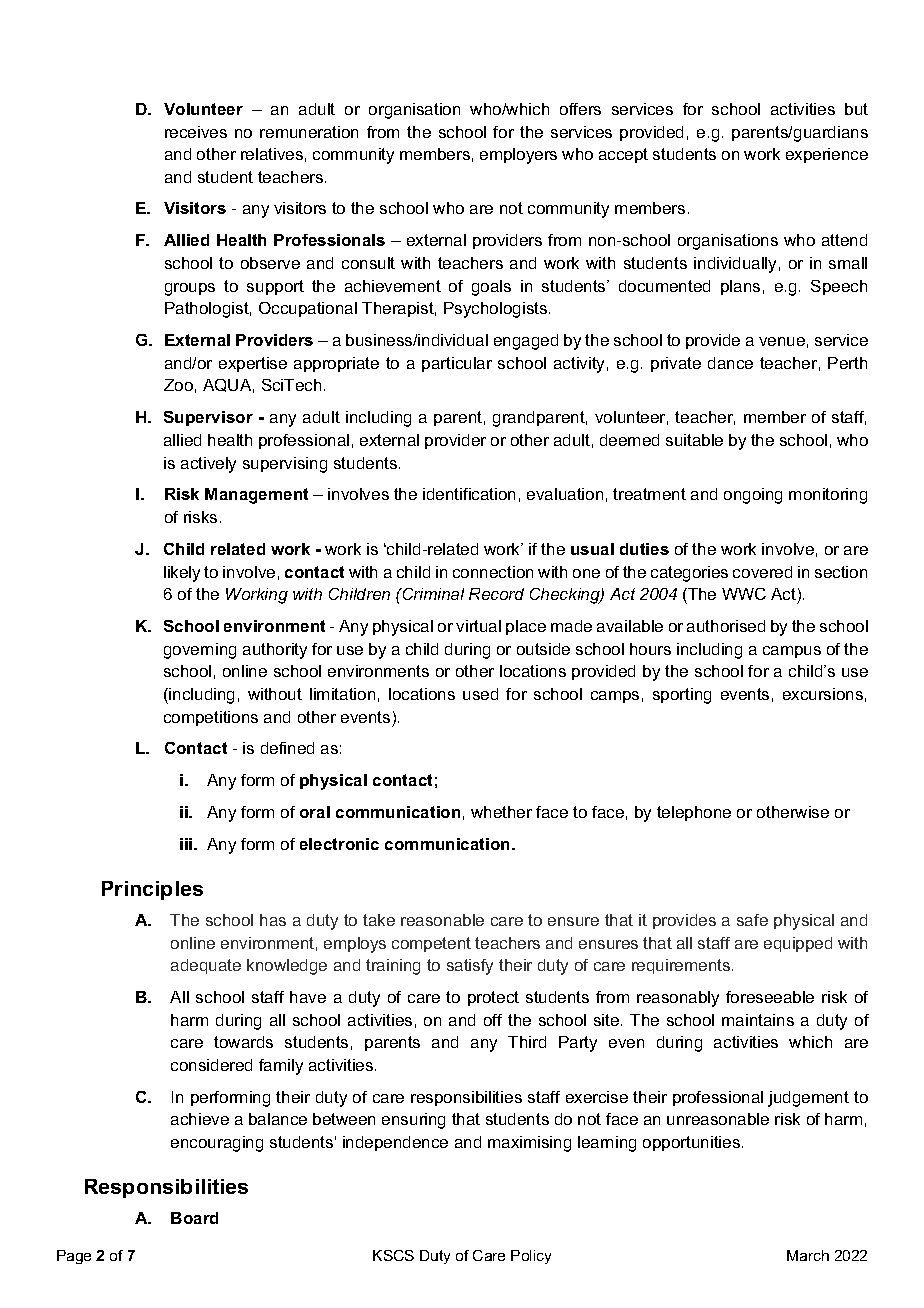 This screenshot has width=924, height=1308. What do you see at coordinates (792, 652) in the screenshot?
I see `campus` at bounding box center [792, 652].
